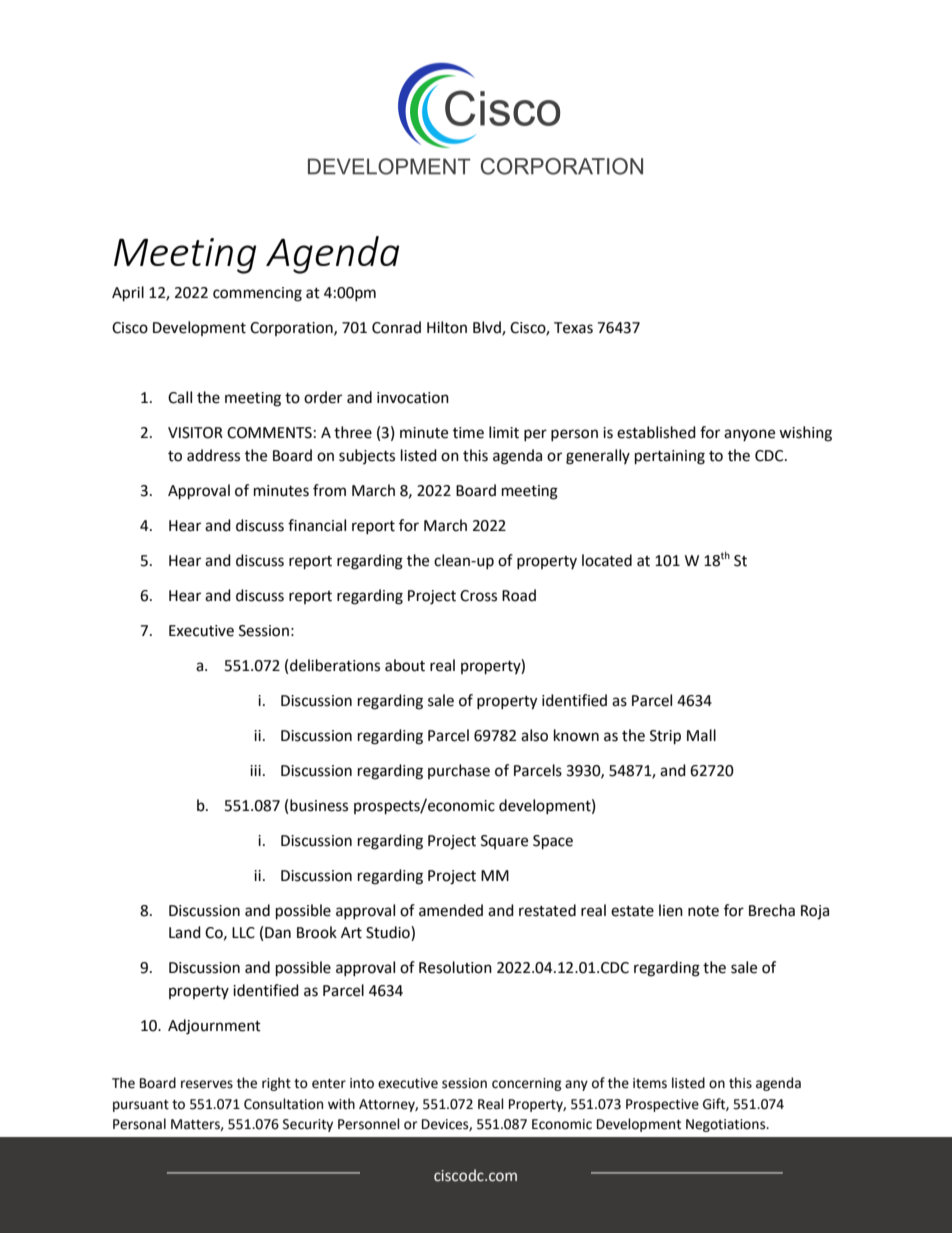  Describe the element at coordinates (670, 457) in the document. I see `pertaining` at that location.
